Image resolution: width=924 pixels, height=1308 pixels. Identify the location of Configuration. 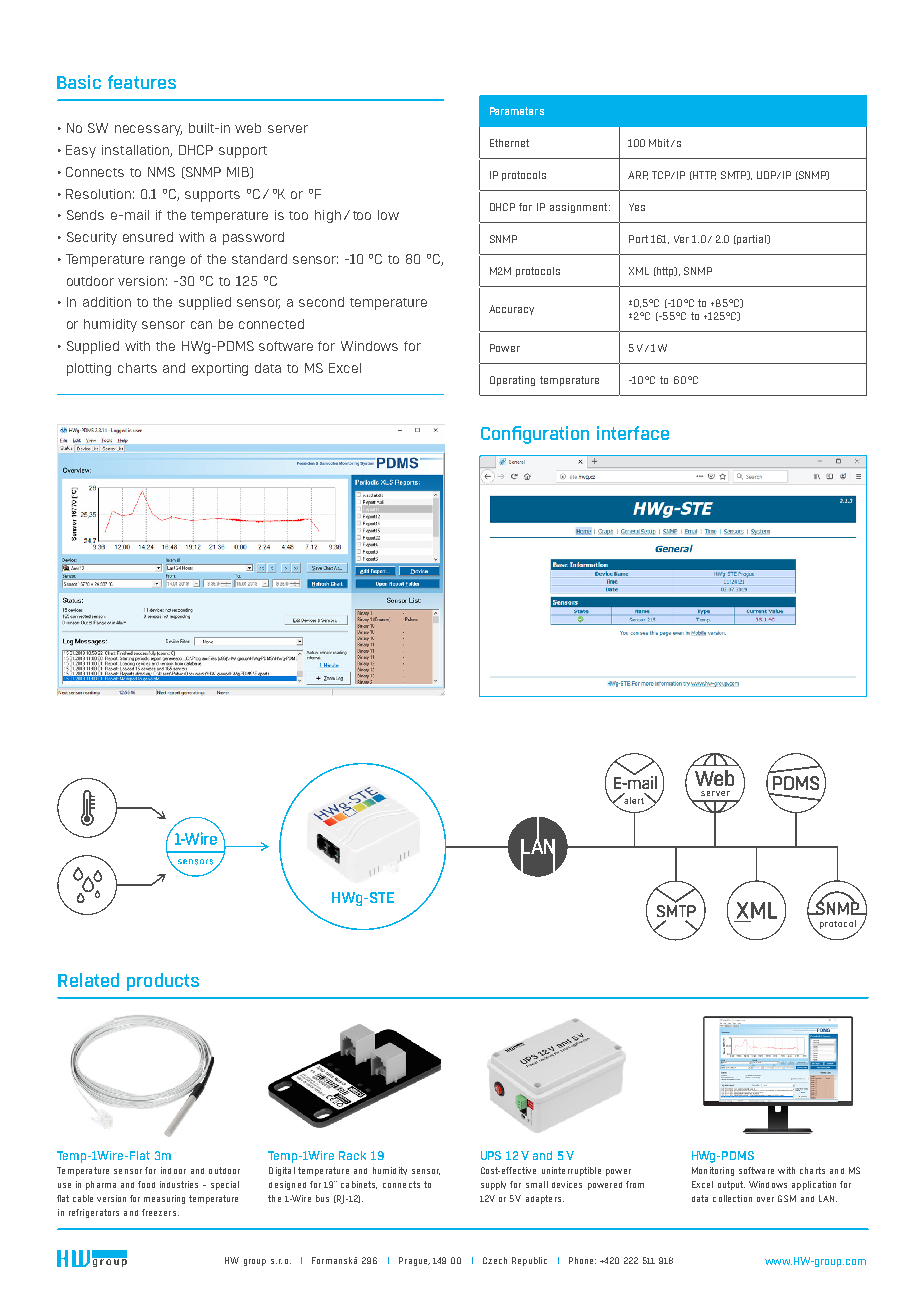
(535, 435).
